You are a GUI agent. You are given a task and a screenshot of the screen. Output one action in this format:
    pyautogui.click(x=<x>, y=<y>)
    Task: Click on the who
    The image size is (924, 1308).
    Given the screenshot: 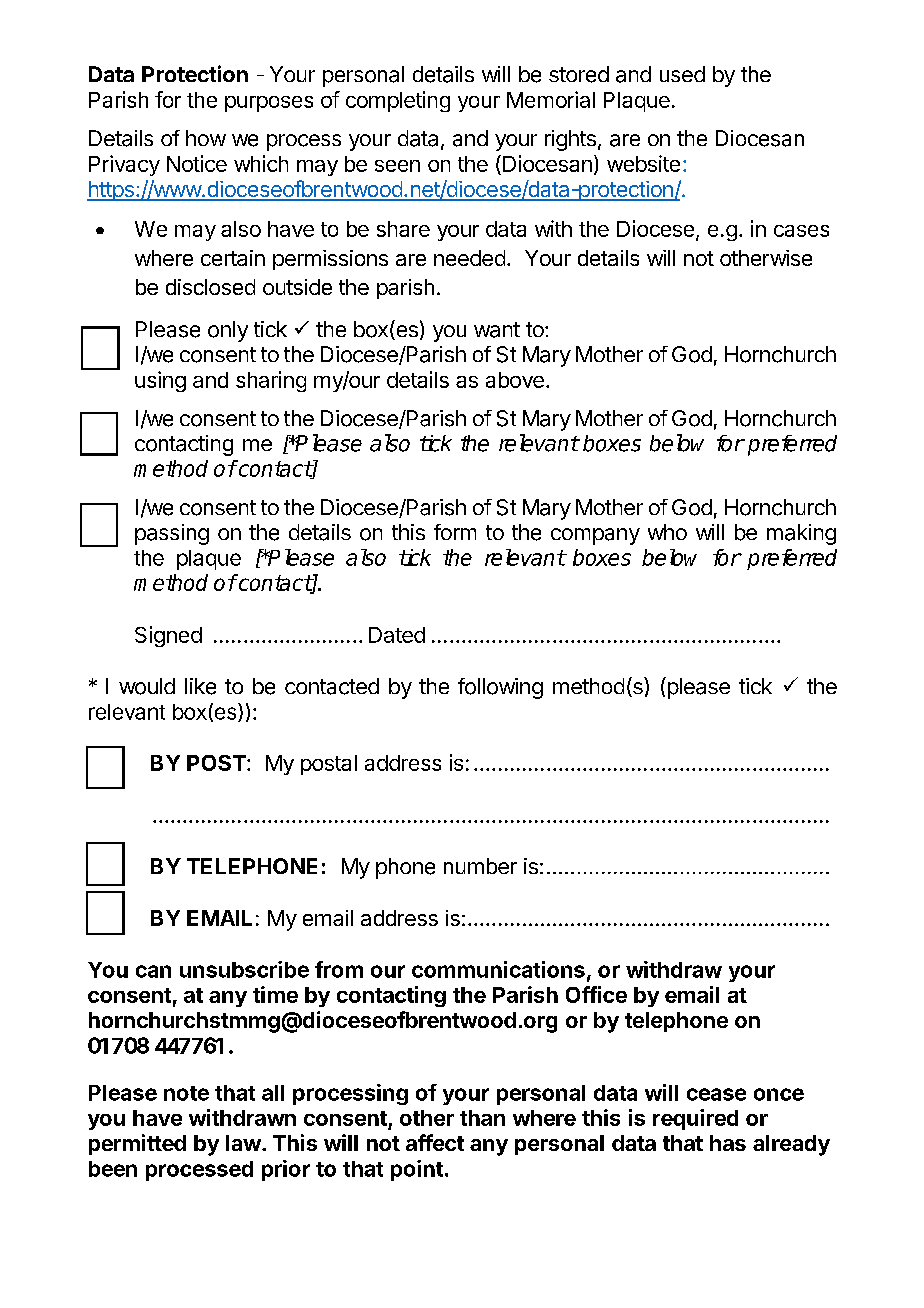 What is the action you would take?
    pyautogui.click(x=667, y=532)
